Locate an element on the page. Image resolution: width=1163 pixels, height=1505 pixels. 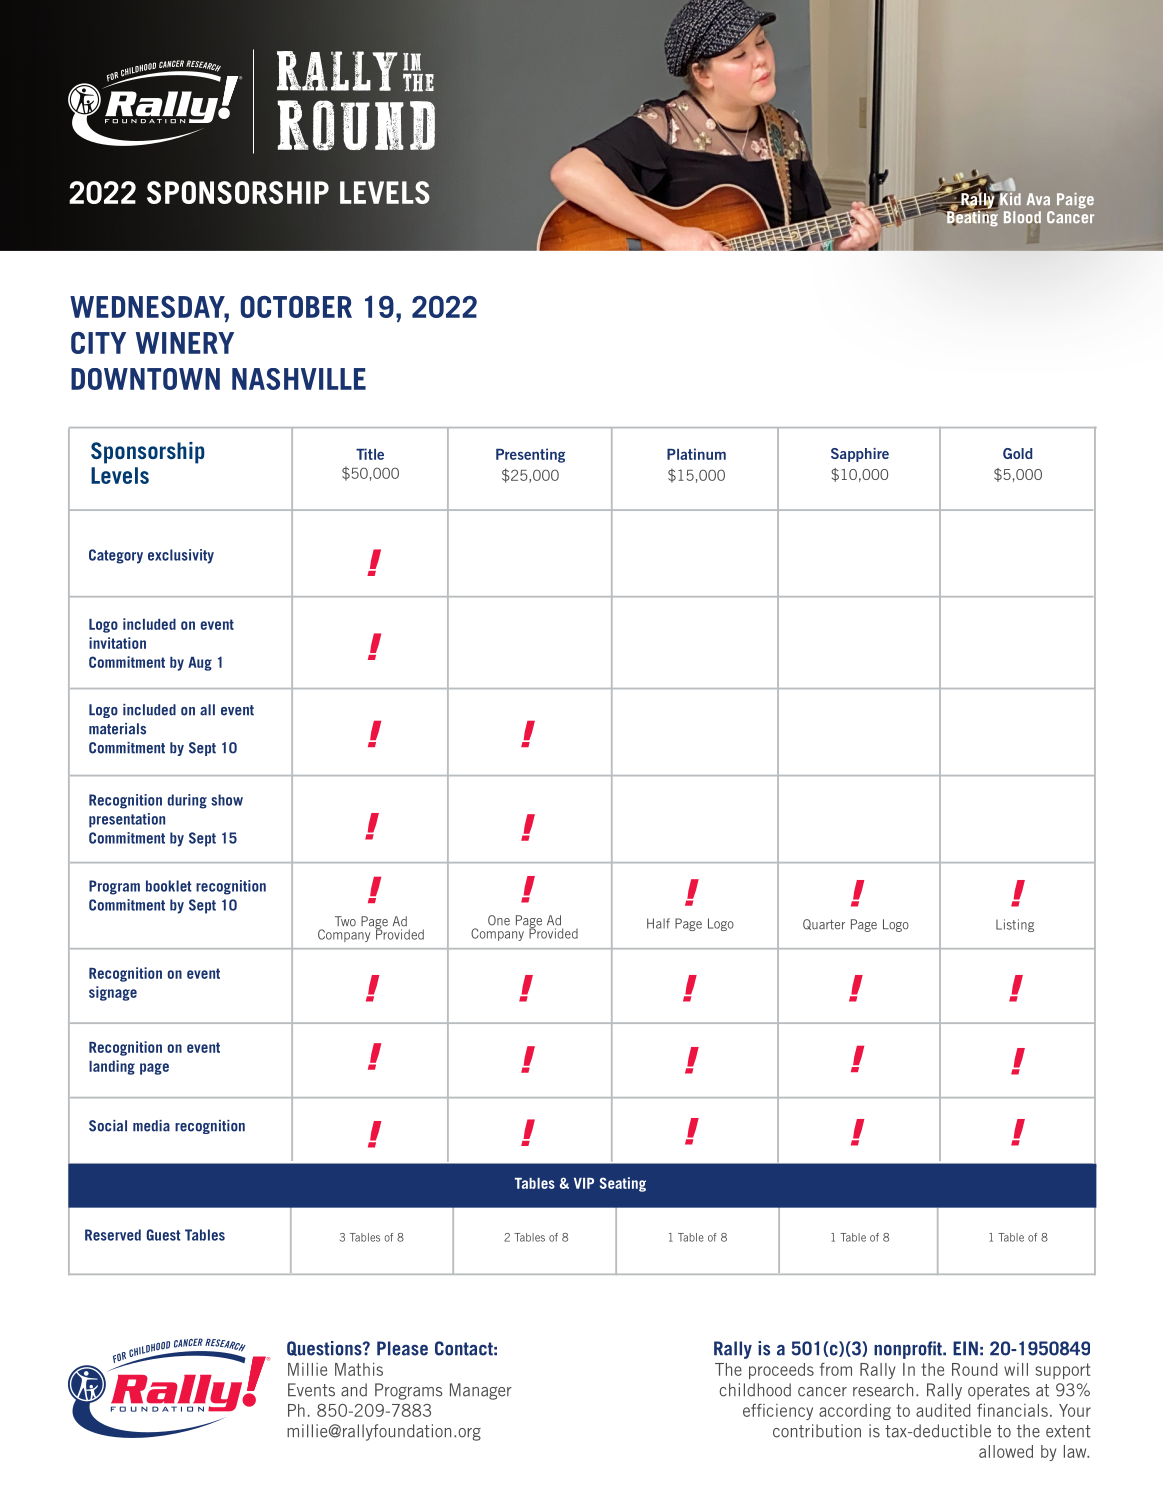
Blood is located at coordinates (1022, 217).
